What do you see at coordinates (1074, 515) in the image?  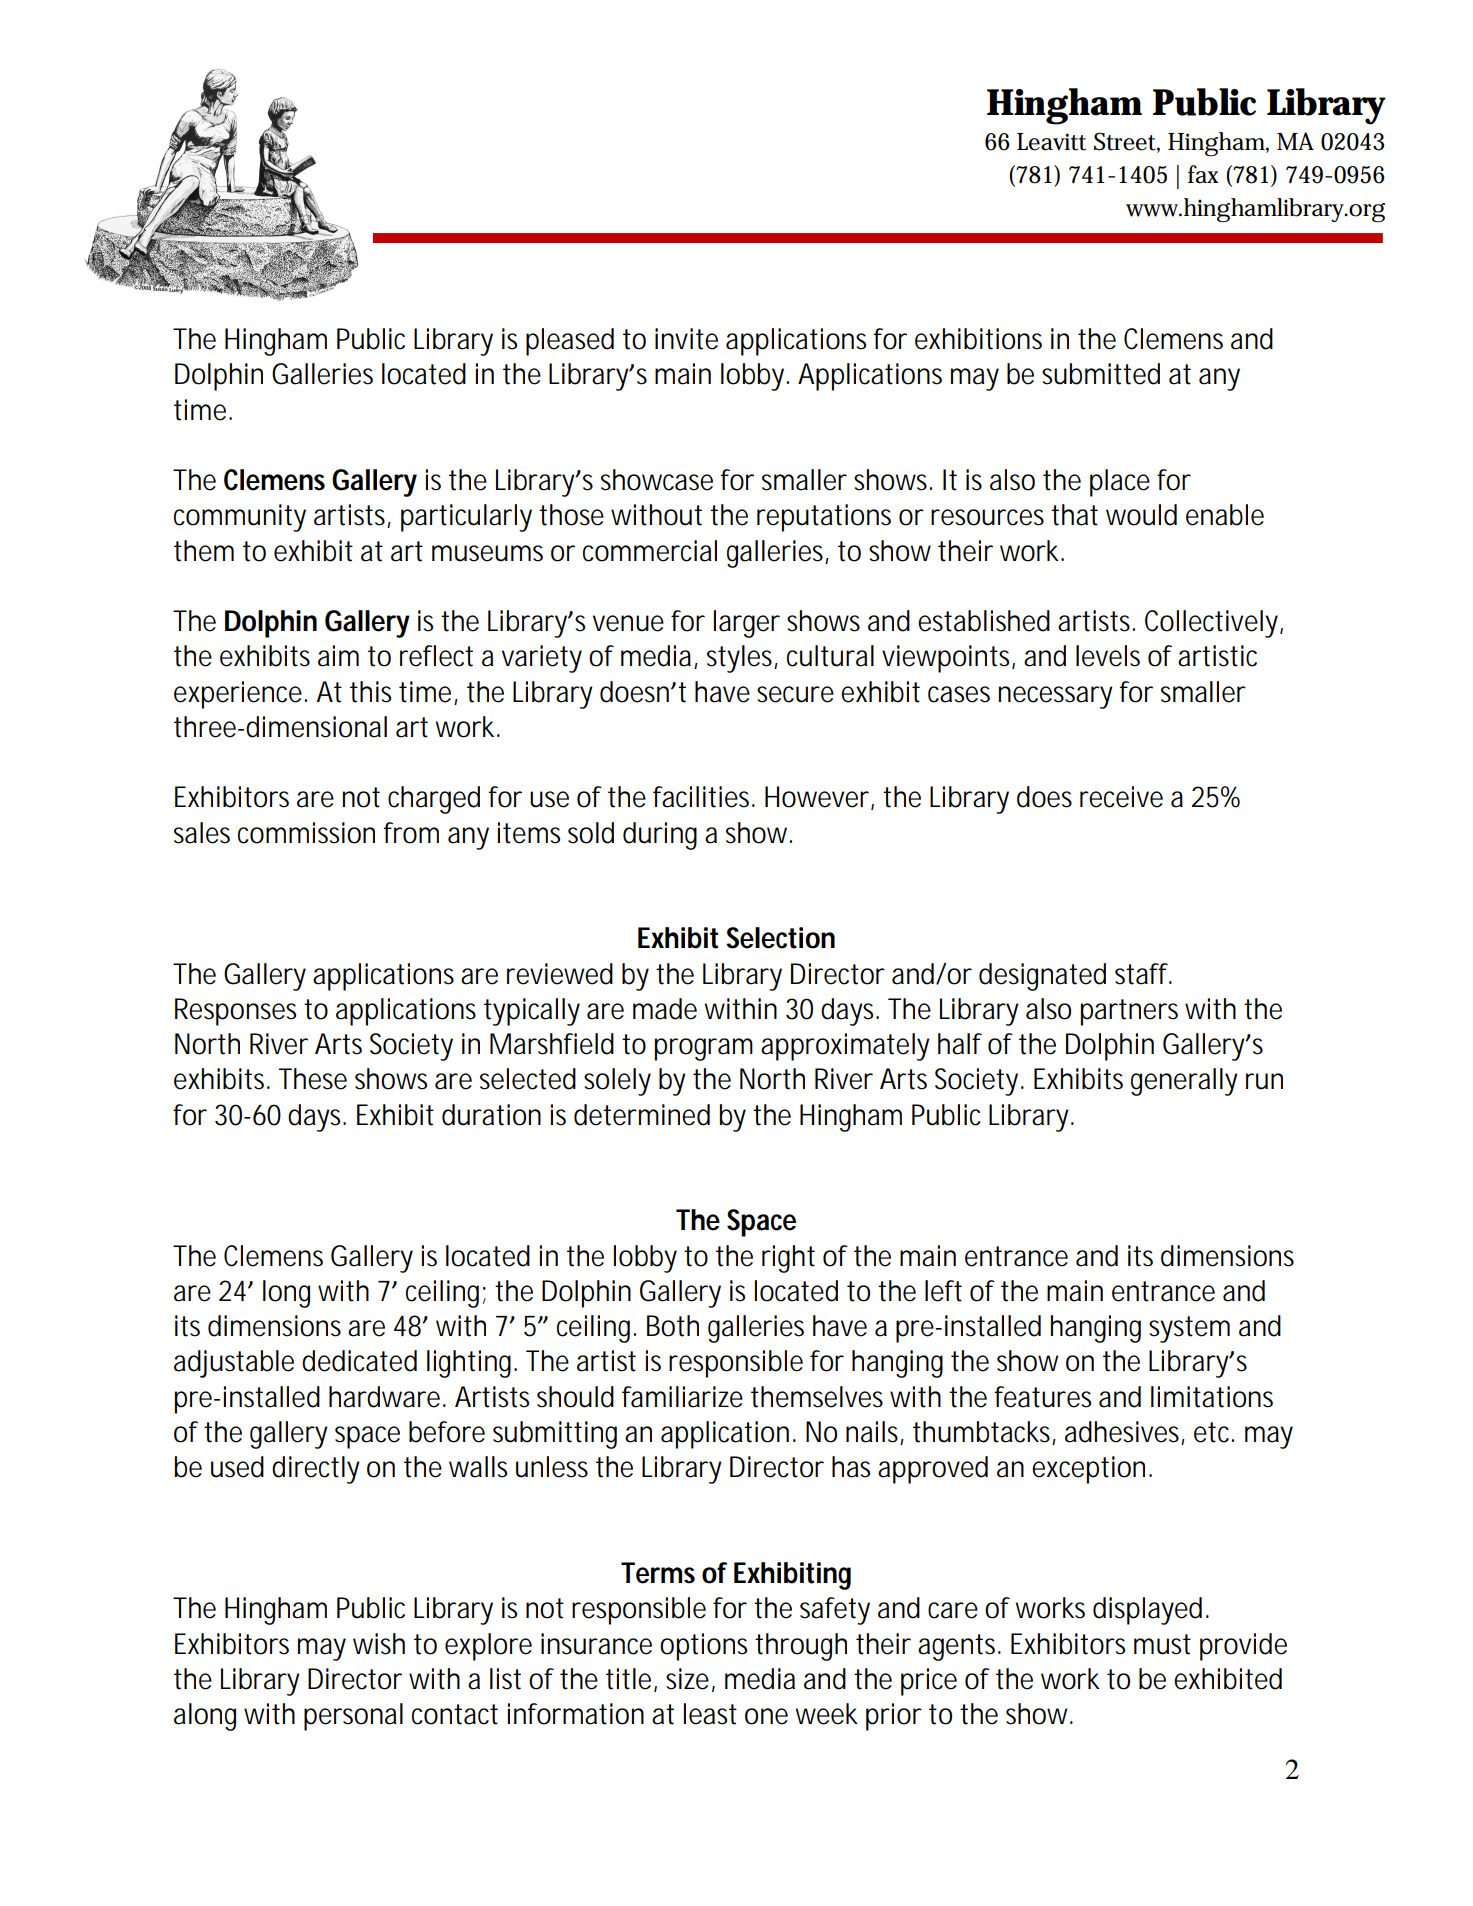 I see `that` at bounding box center [1074, 515].
